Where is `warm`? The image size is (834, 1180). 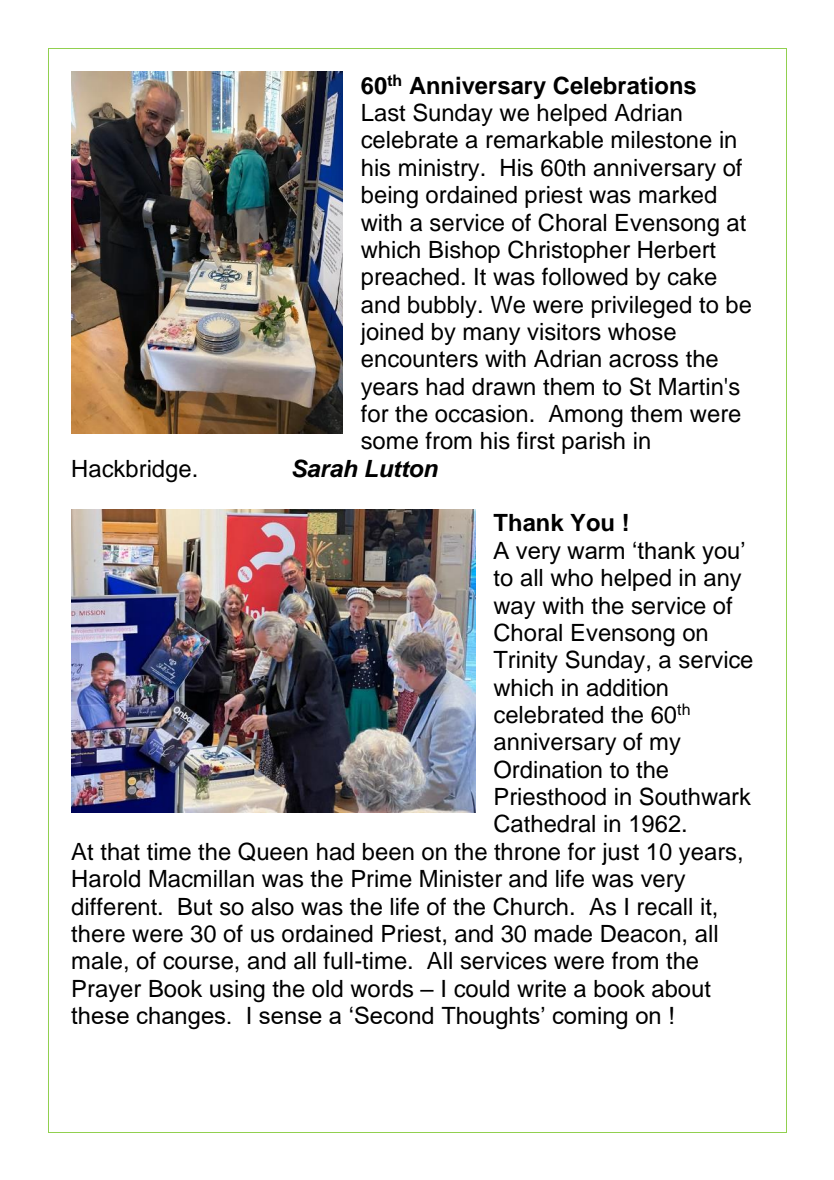 warm is located at coordinates (595, 552).
